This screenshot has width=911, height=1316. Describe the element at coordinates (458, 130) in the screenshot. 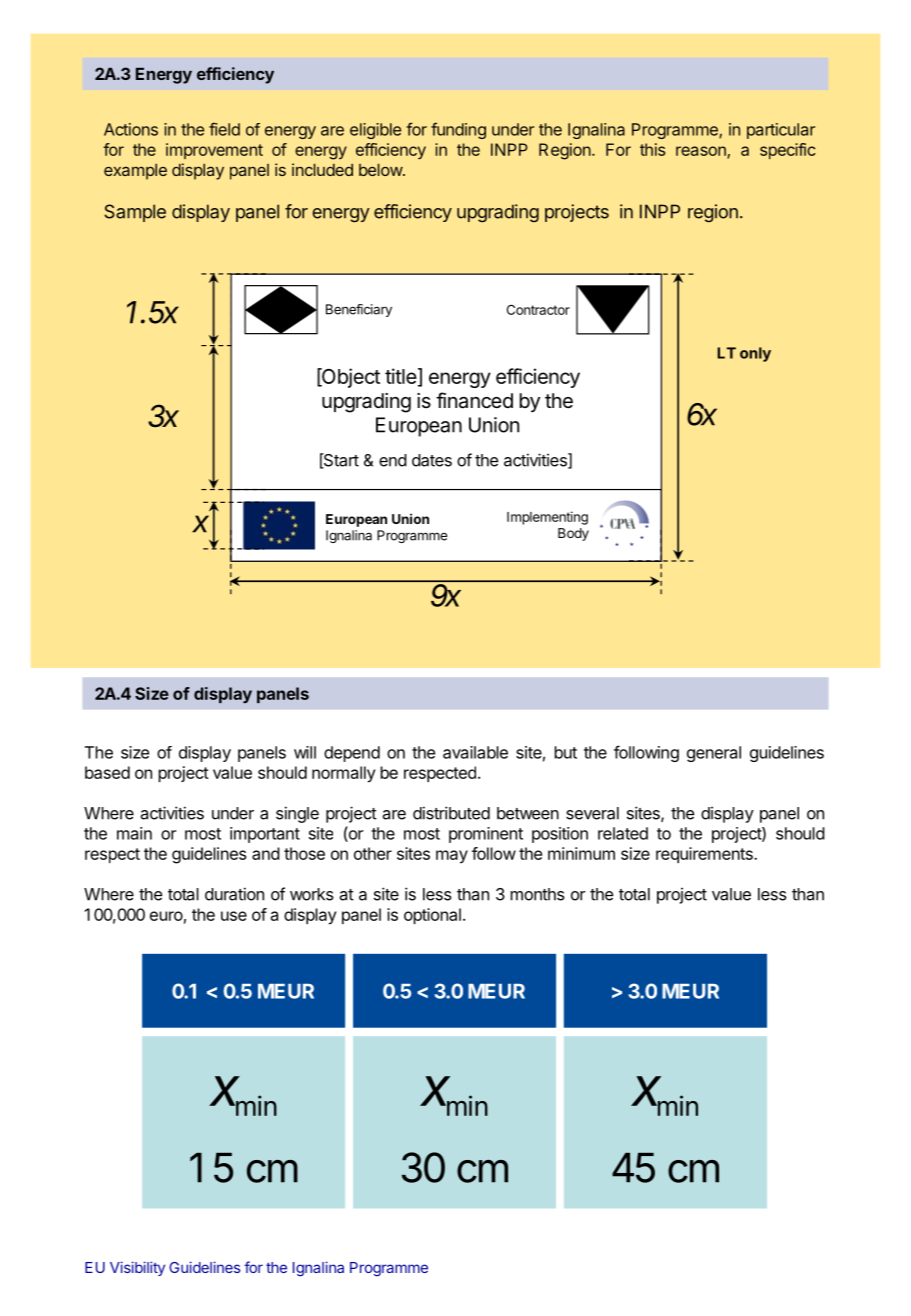

I see `funding` at that location.
